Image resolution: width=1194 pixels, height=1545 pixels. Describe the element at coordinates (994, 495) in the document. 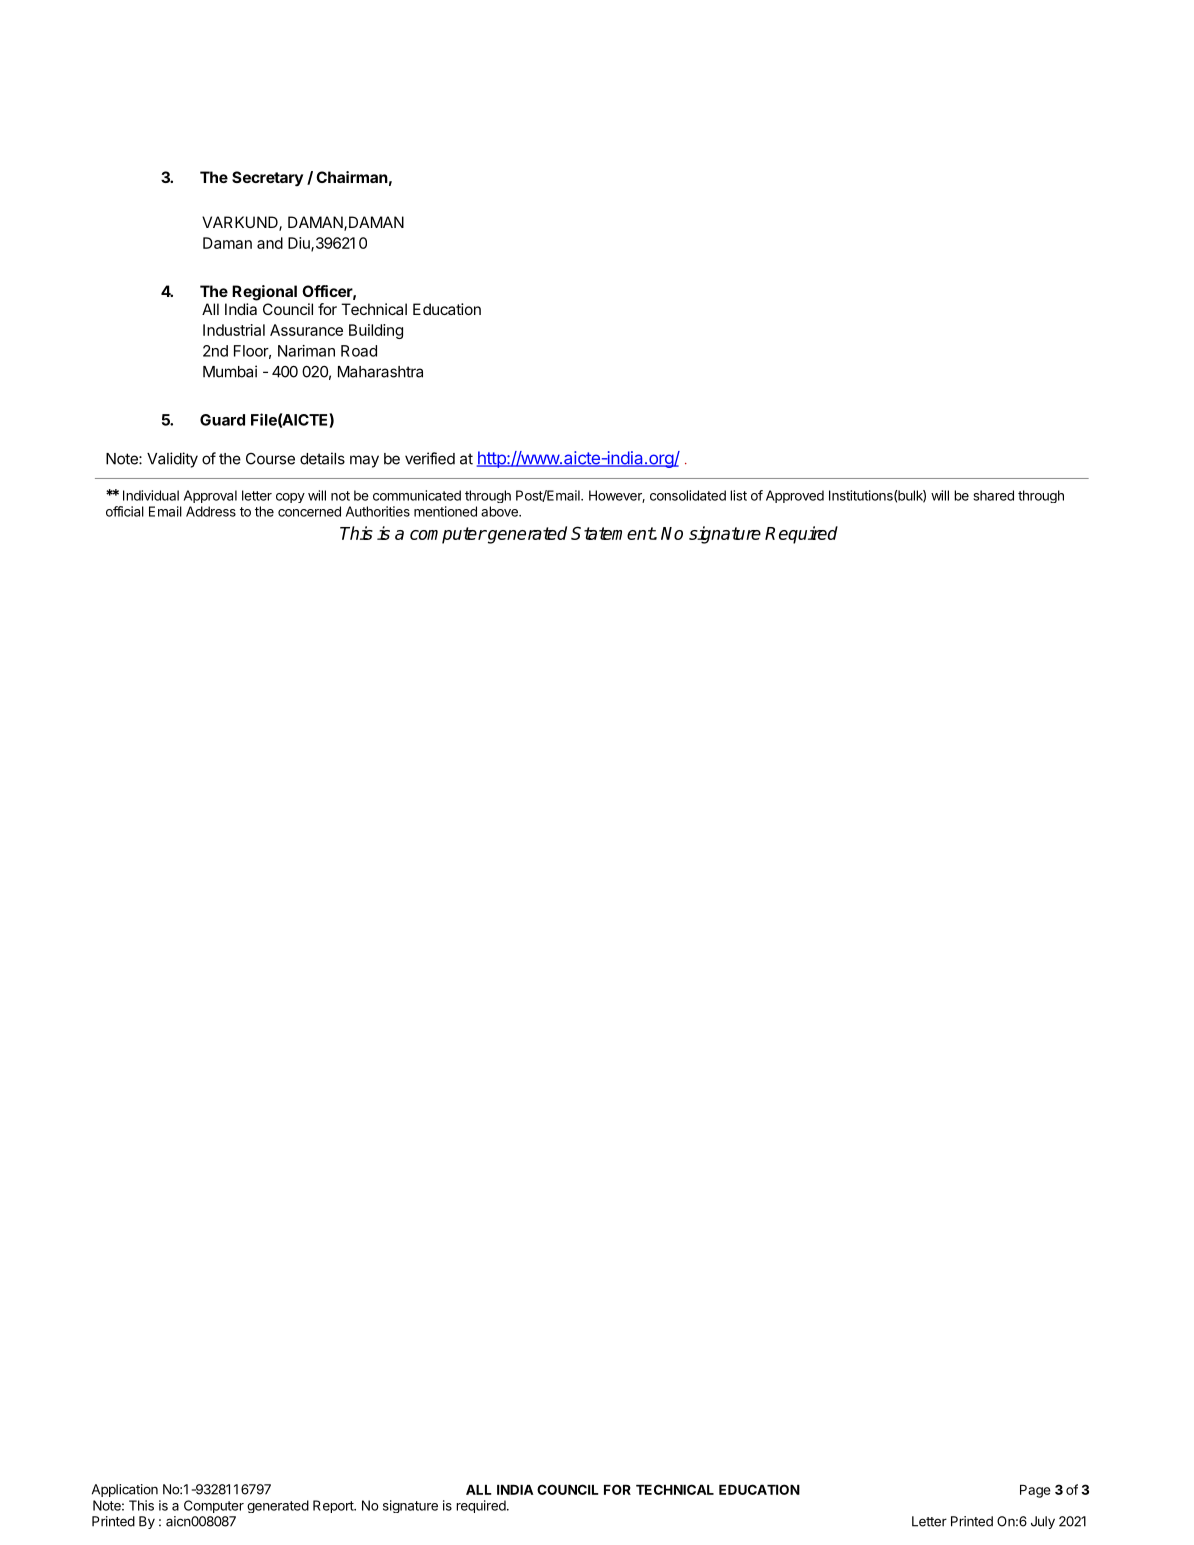

I see `shared` at that location.
